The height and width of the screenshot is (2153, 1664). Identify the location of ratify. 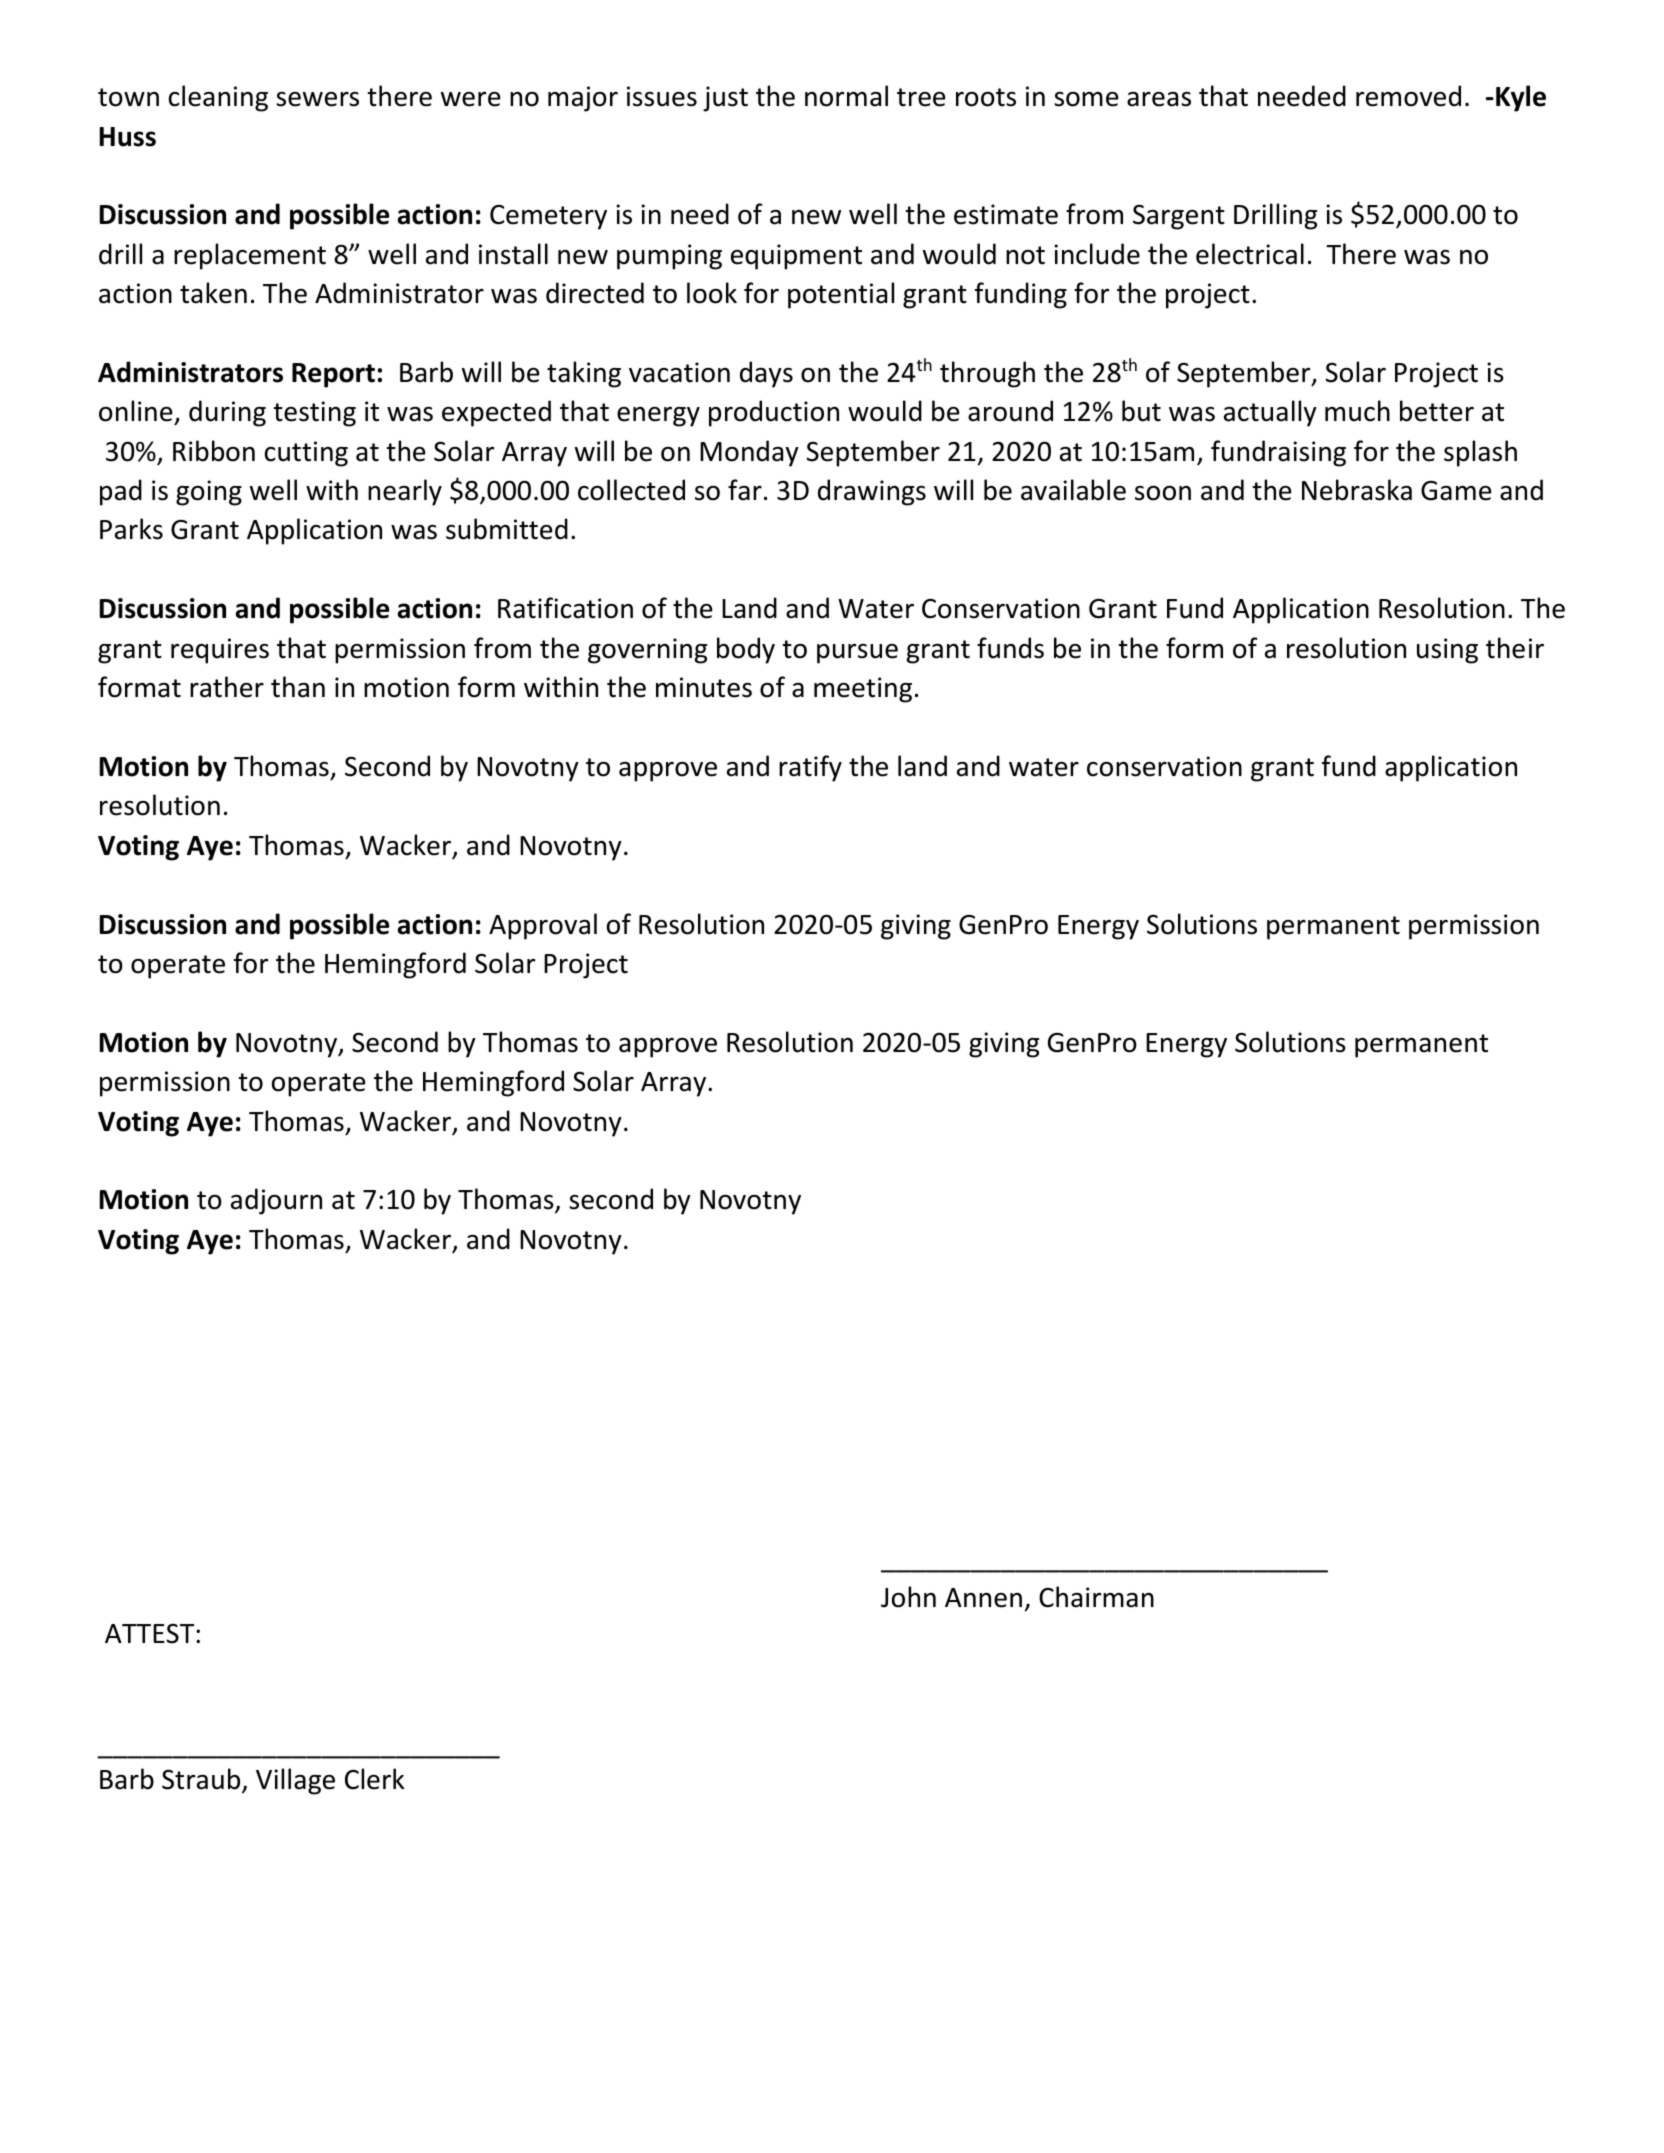
(810, 768).
